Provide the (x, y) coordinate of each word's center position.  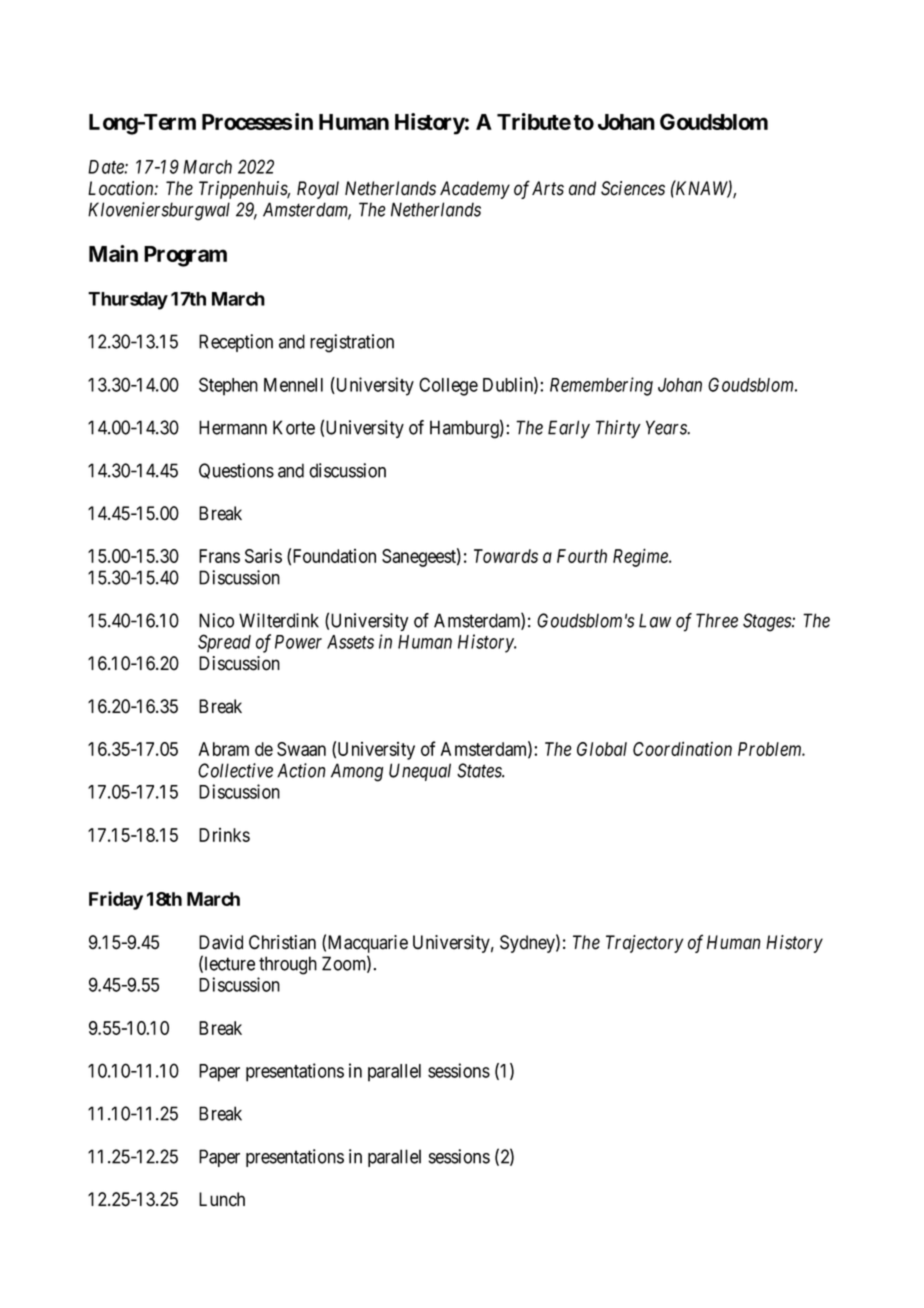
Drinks (224, 835)
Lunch (222, 1199)
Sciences (633, 188)
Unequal (420, 772)
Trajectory (644, 944)
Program (185, 256)
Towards (506, 556)
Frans (219, 556)
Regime (641, 557)
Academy (475, 190)
